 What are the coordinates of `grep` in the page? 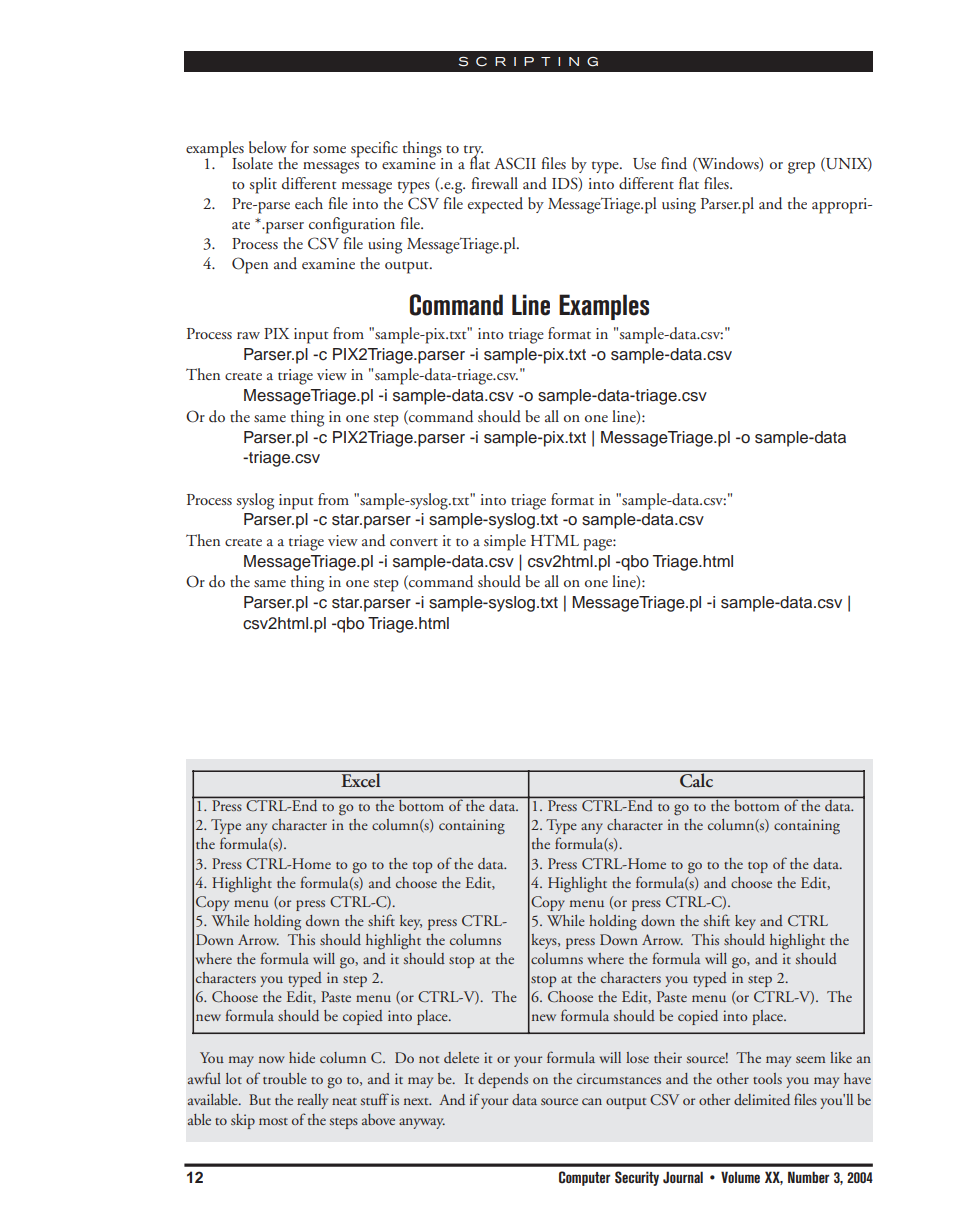 It's located at (801, 168).
